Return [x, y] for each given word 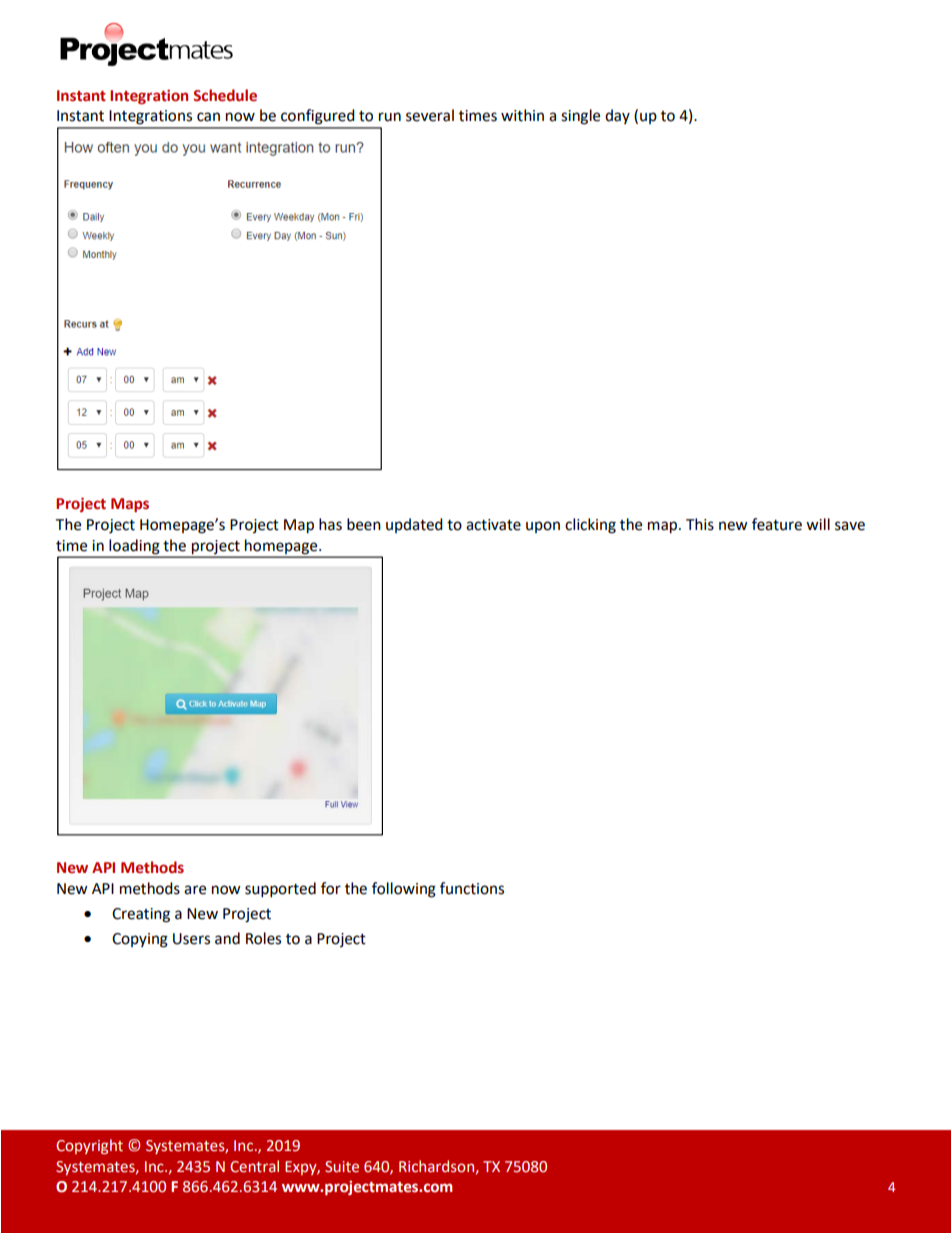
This [700, 524]
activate [493, 525]
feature [777, 524]
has [330, 524]
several [430, 115]
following [404, 890]
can [208, 117]
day [617, 116]
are [195, 890]
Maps [130, 505]
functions [472, 888]
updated [414, 525]
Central [254, 1166]
